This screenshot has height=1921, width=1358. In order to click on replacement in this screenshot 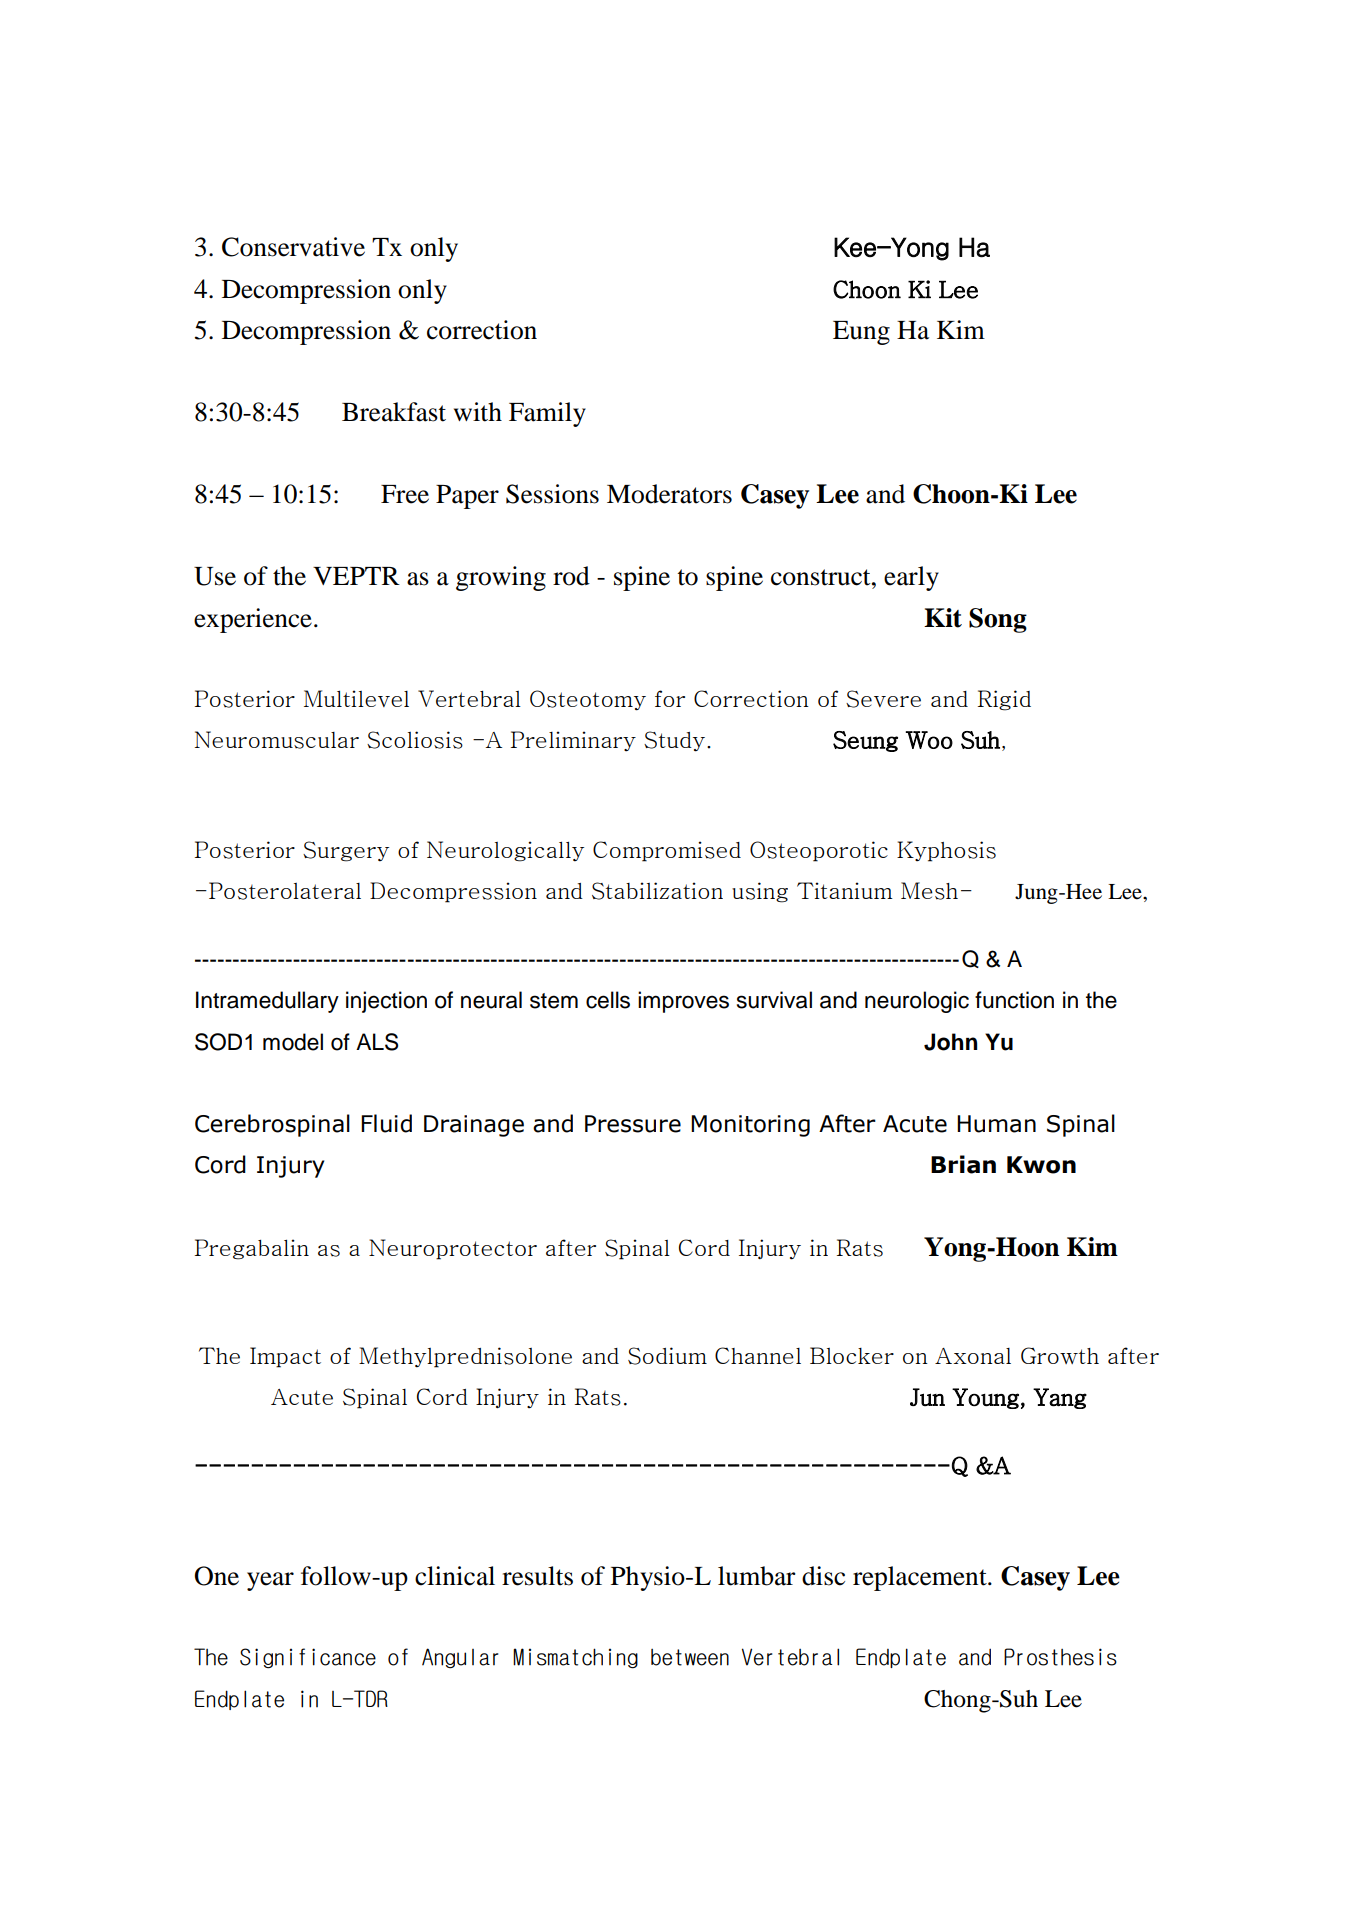, I will do `click(921, 1578)`.
